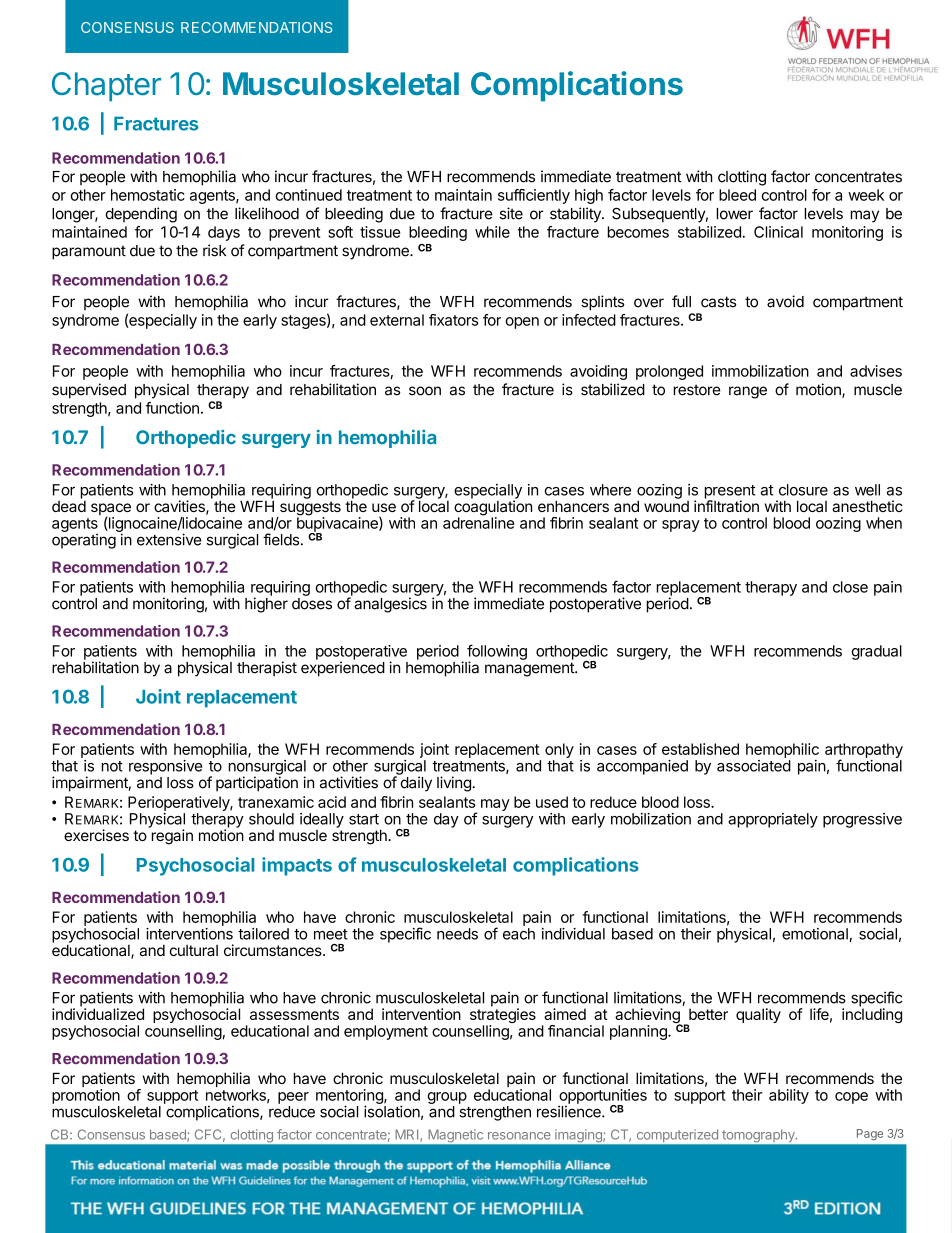  Describe the element at coordinates (447, 1098) in the screenshot. I see `group` at that location.
